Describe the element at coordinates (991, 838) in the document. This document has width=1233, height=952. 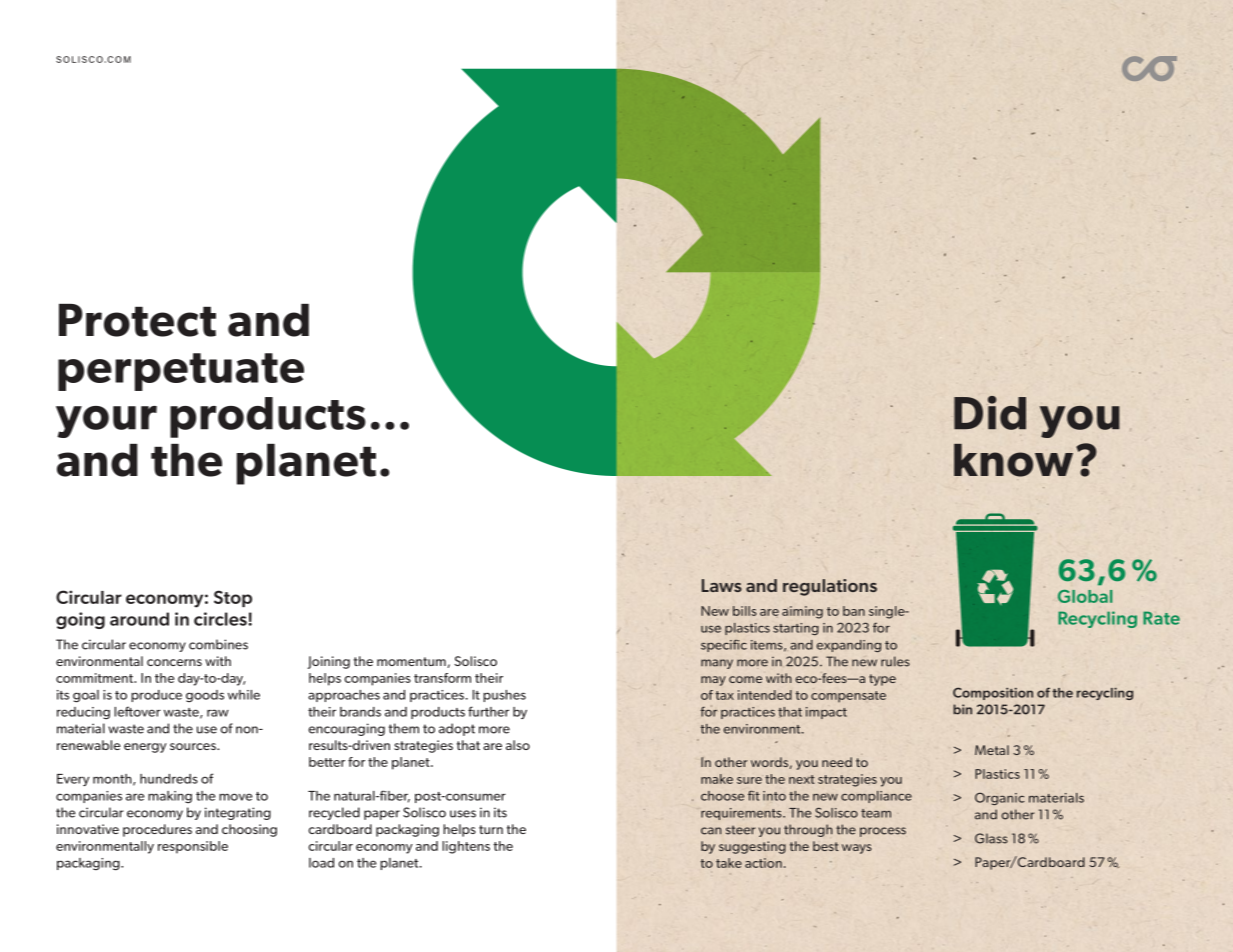
I see `Glass` at that location.
